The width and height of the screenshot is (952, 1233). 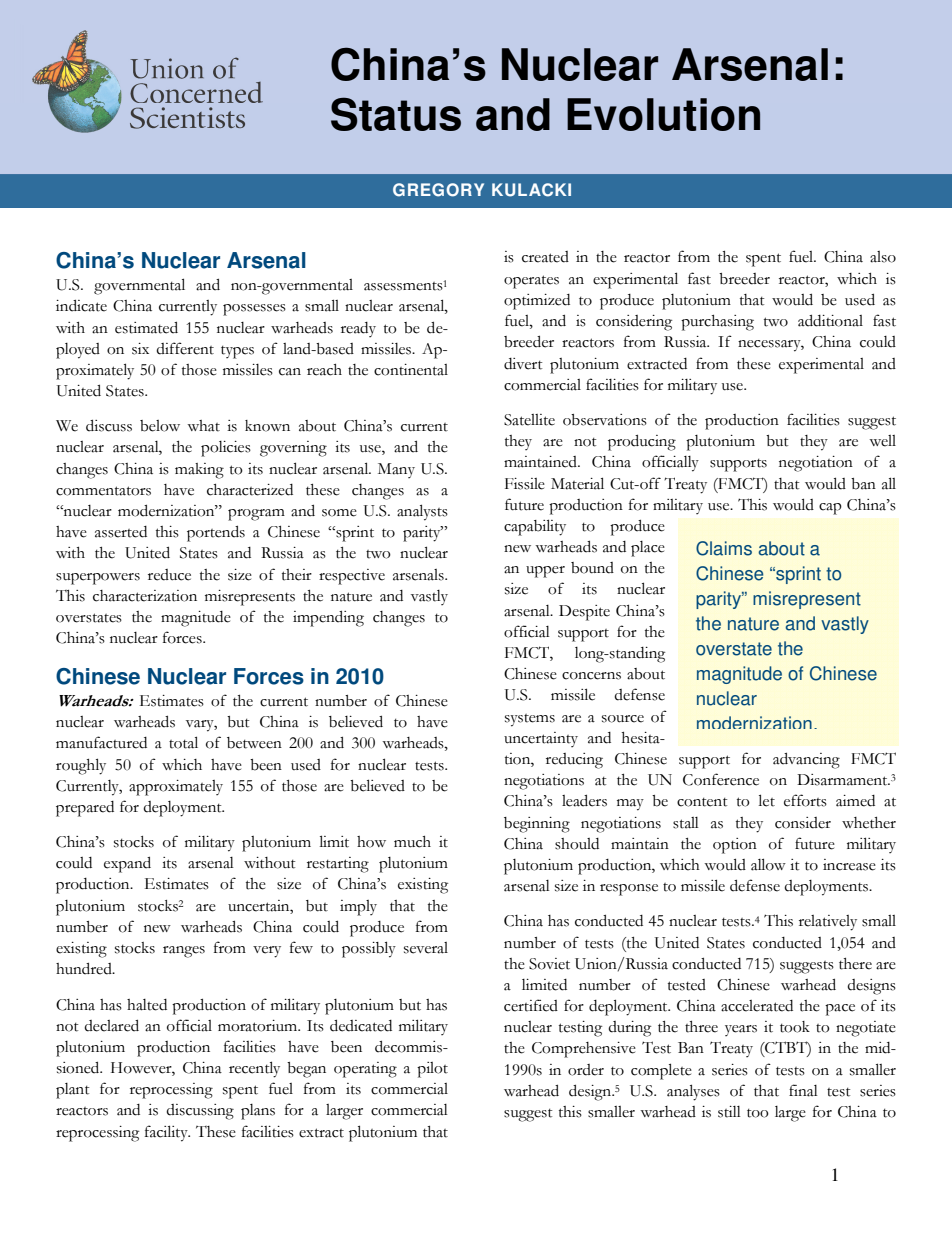 I want to click on allow, so click(x=768, y=864).
